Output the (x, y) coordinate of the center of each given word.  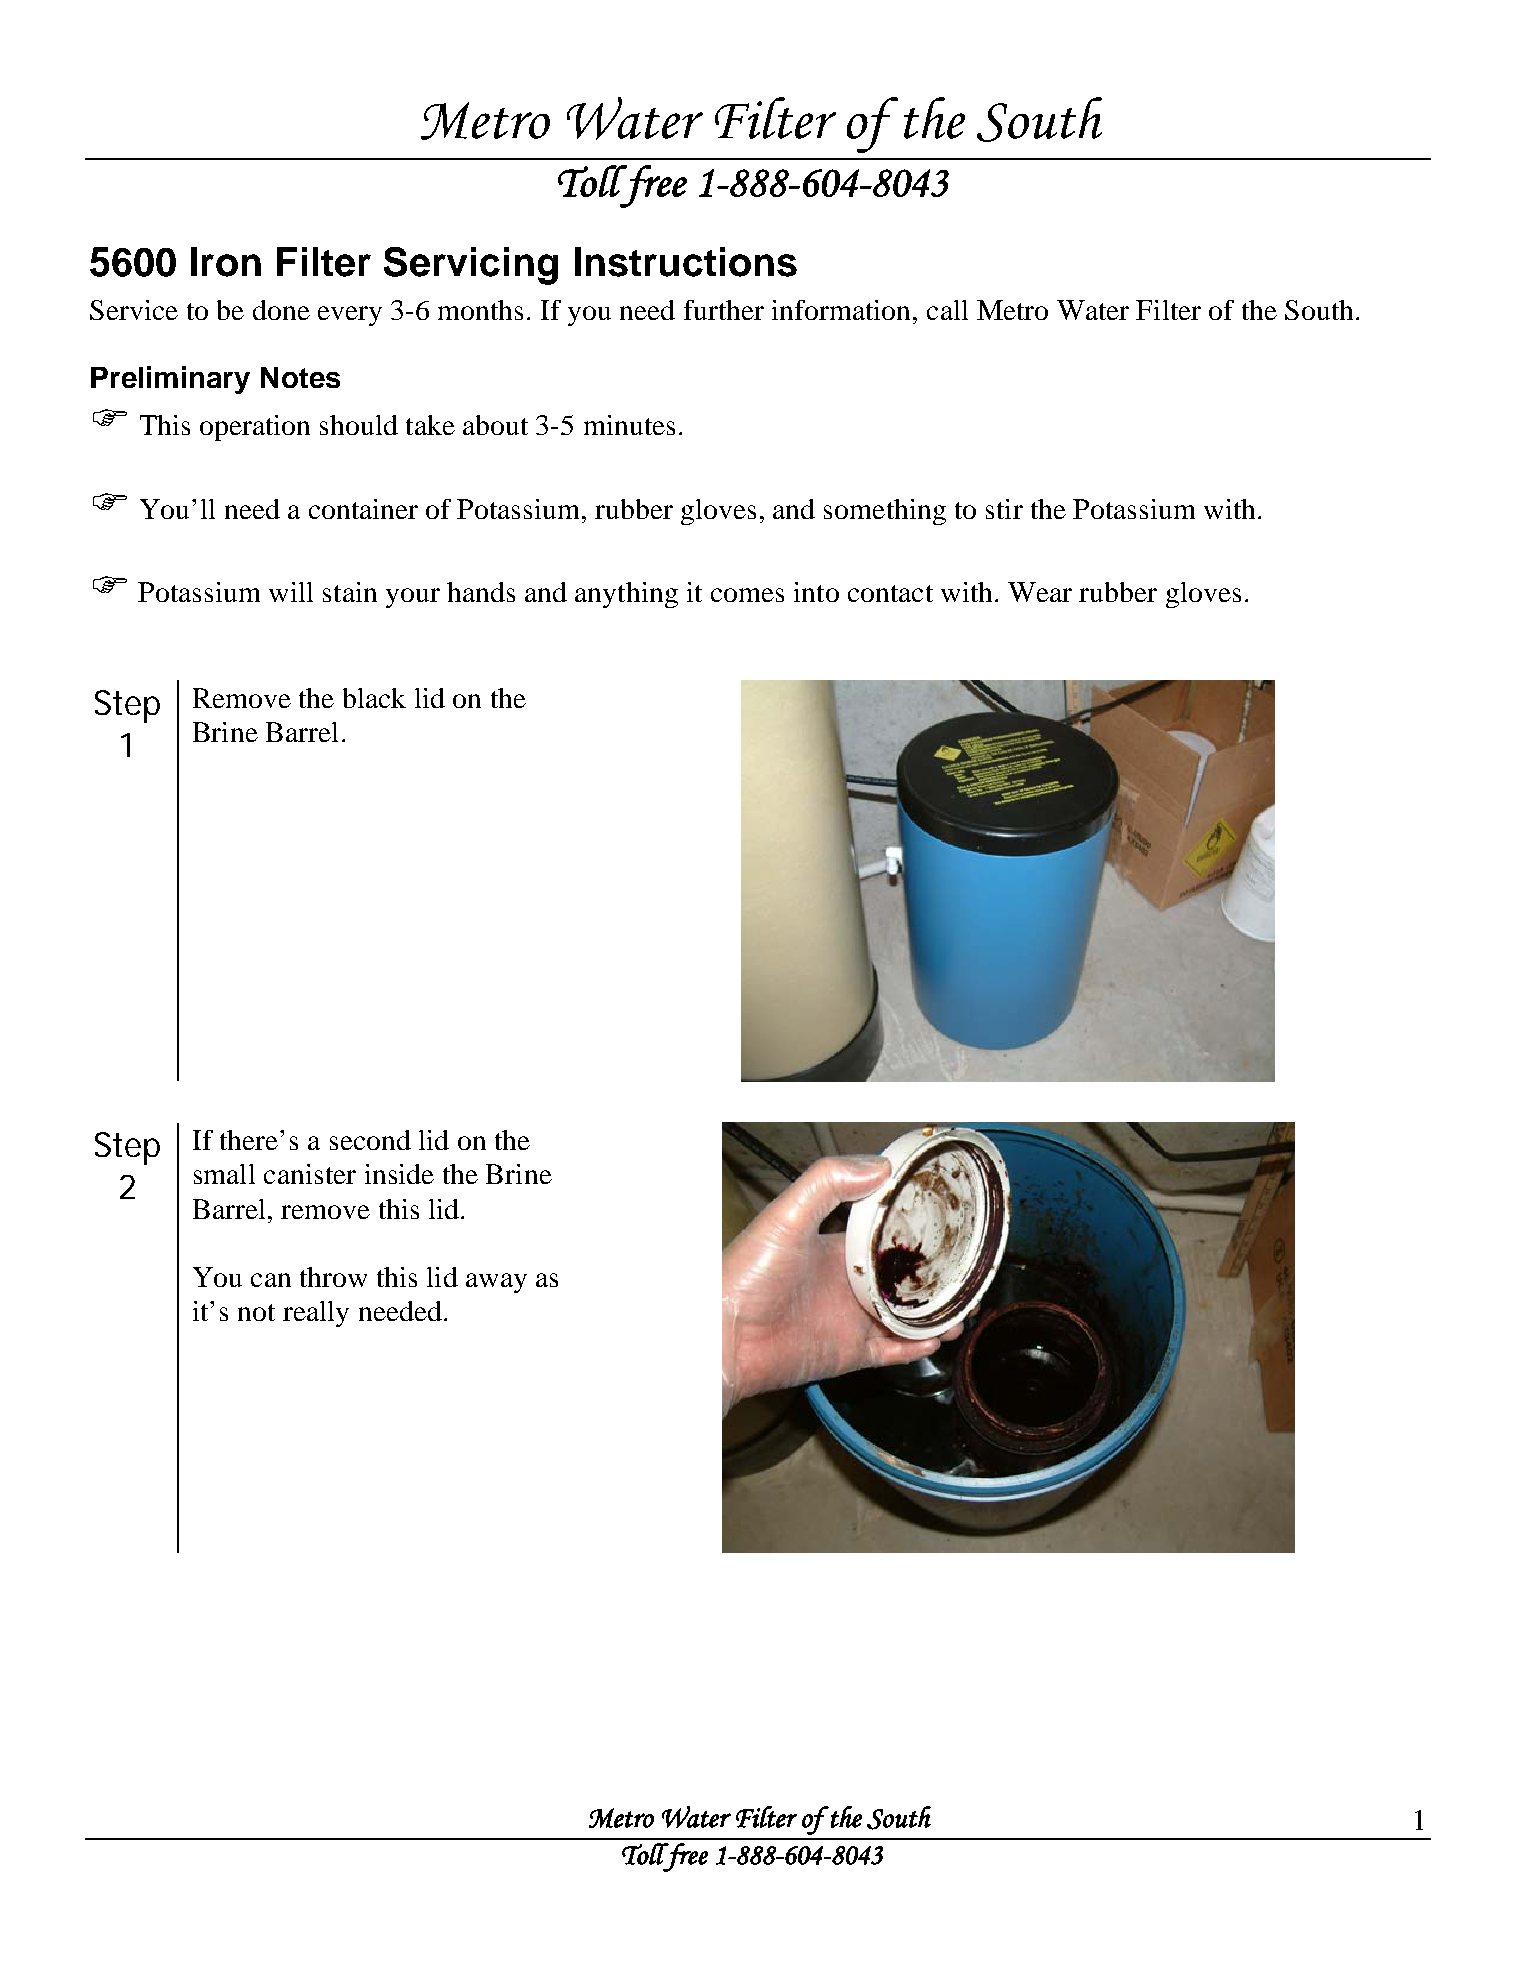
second (370, 1140)
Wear (1040, 592)
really (316, 1314)
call (947, 310)
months (480, 310)
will (291, 592)
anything (626, 595)
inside (399, 1174)
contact (890, 593)
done (281, 310)
